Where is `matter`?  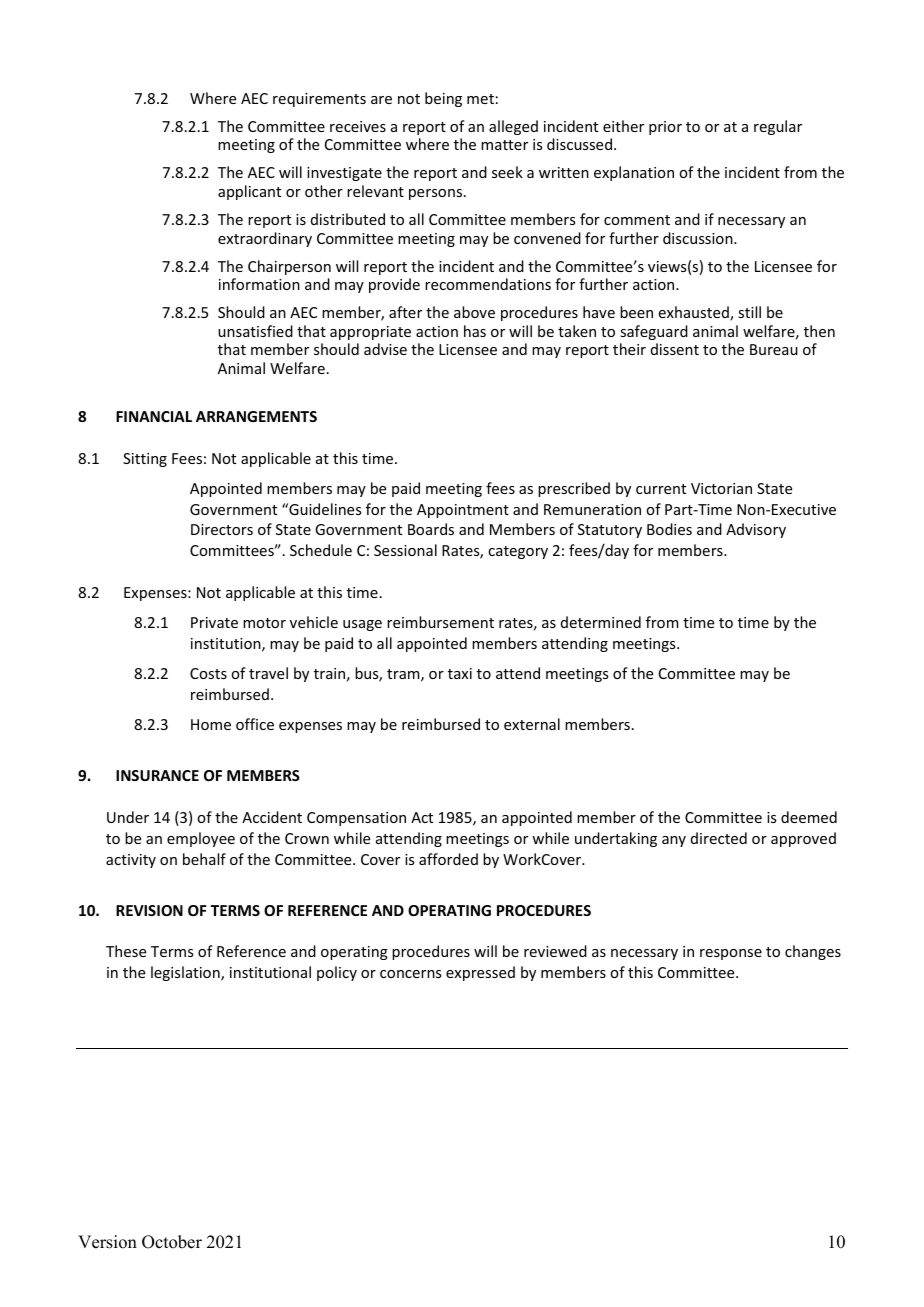 matter is located at coordinates (504, 145).
